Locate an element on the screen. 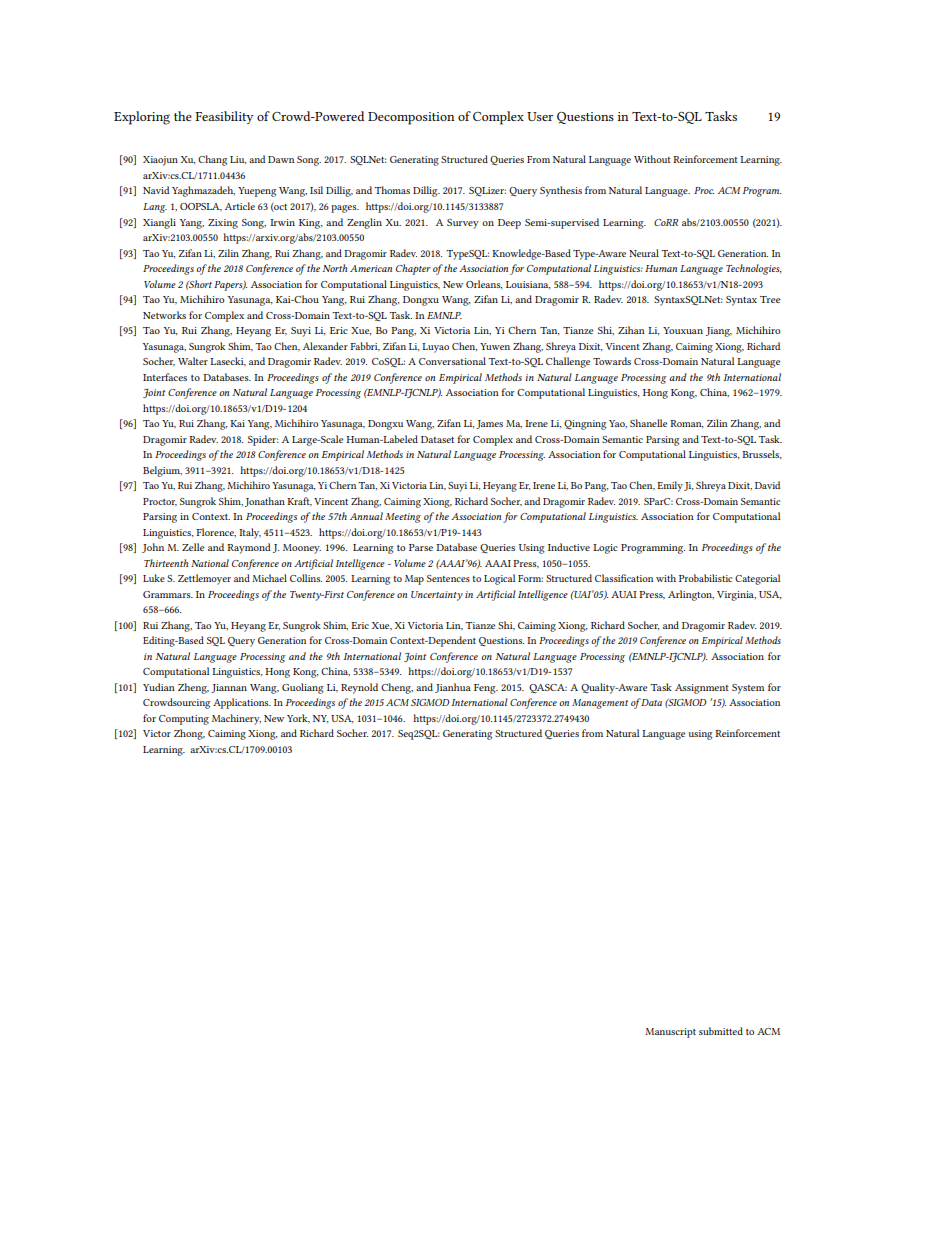 This screenshot has width=952, height=1233. Synthesis is located at coordinates (561, 191).
